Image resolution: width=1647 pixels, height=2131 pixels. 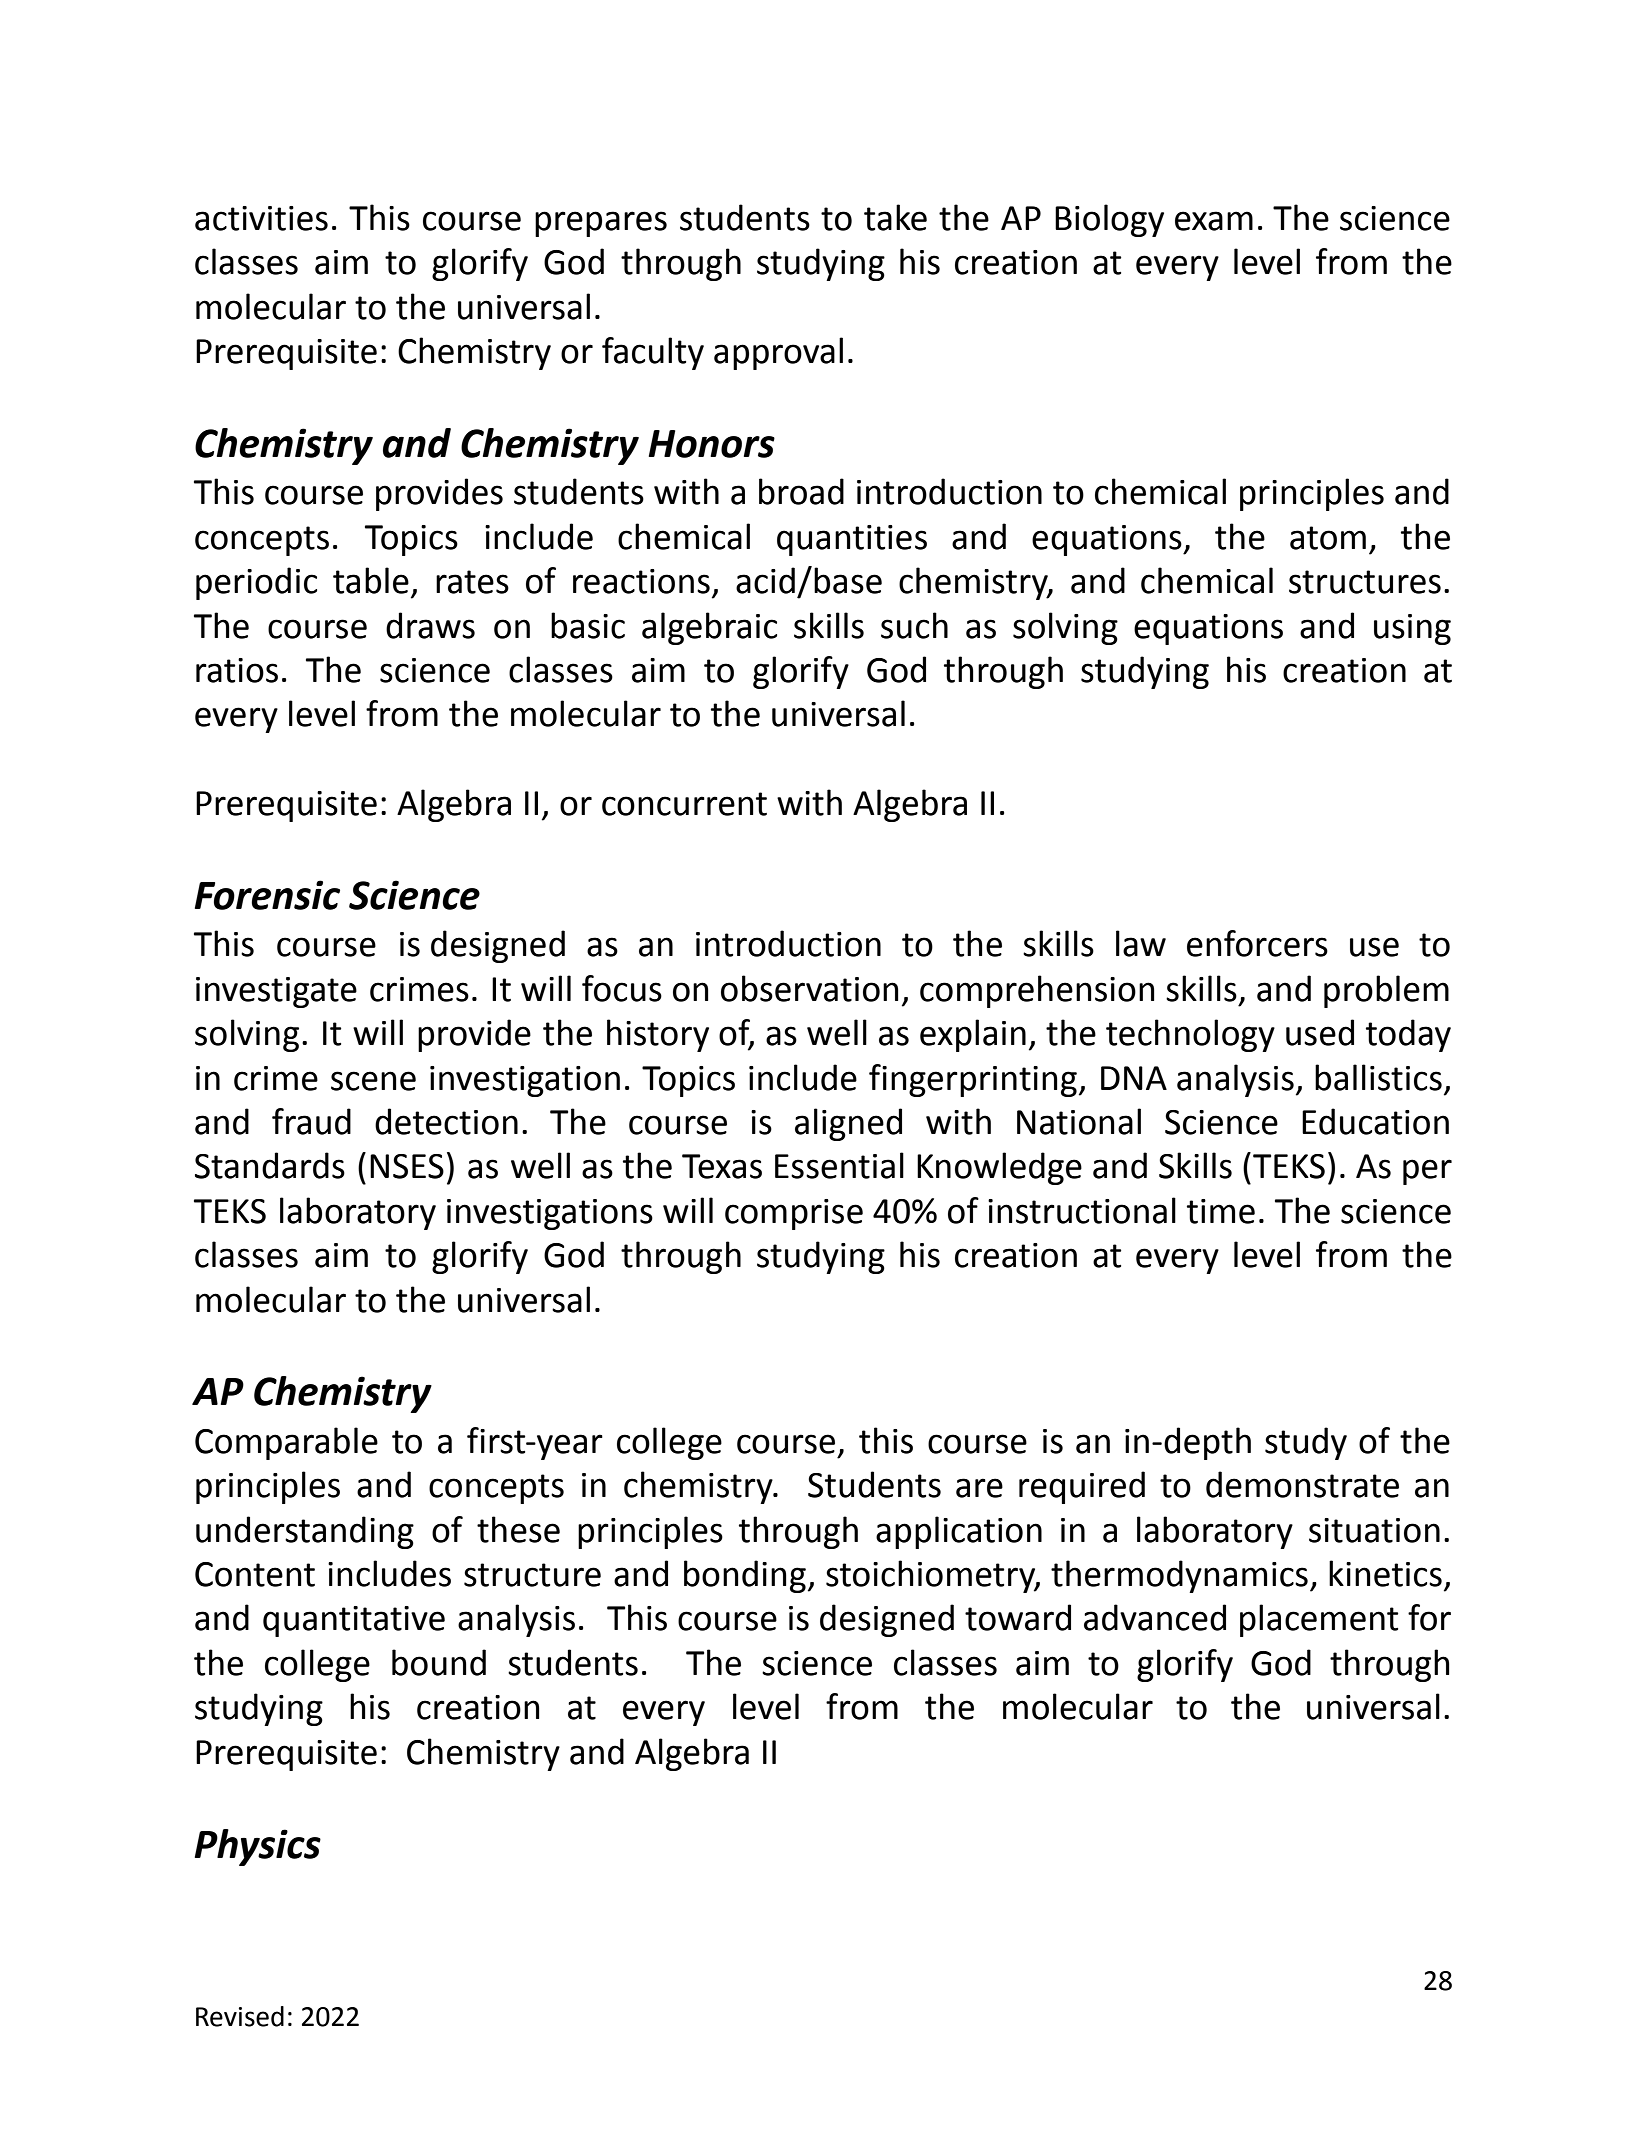 What do you see at coordinates (895, 217) in the page?
I see `take` at bounding box center [895, 217].
